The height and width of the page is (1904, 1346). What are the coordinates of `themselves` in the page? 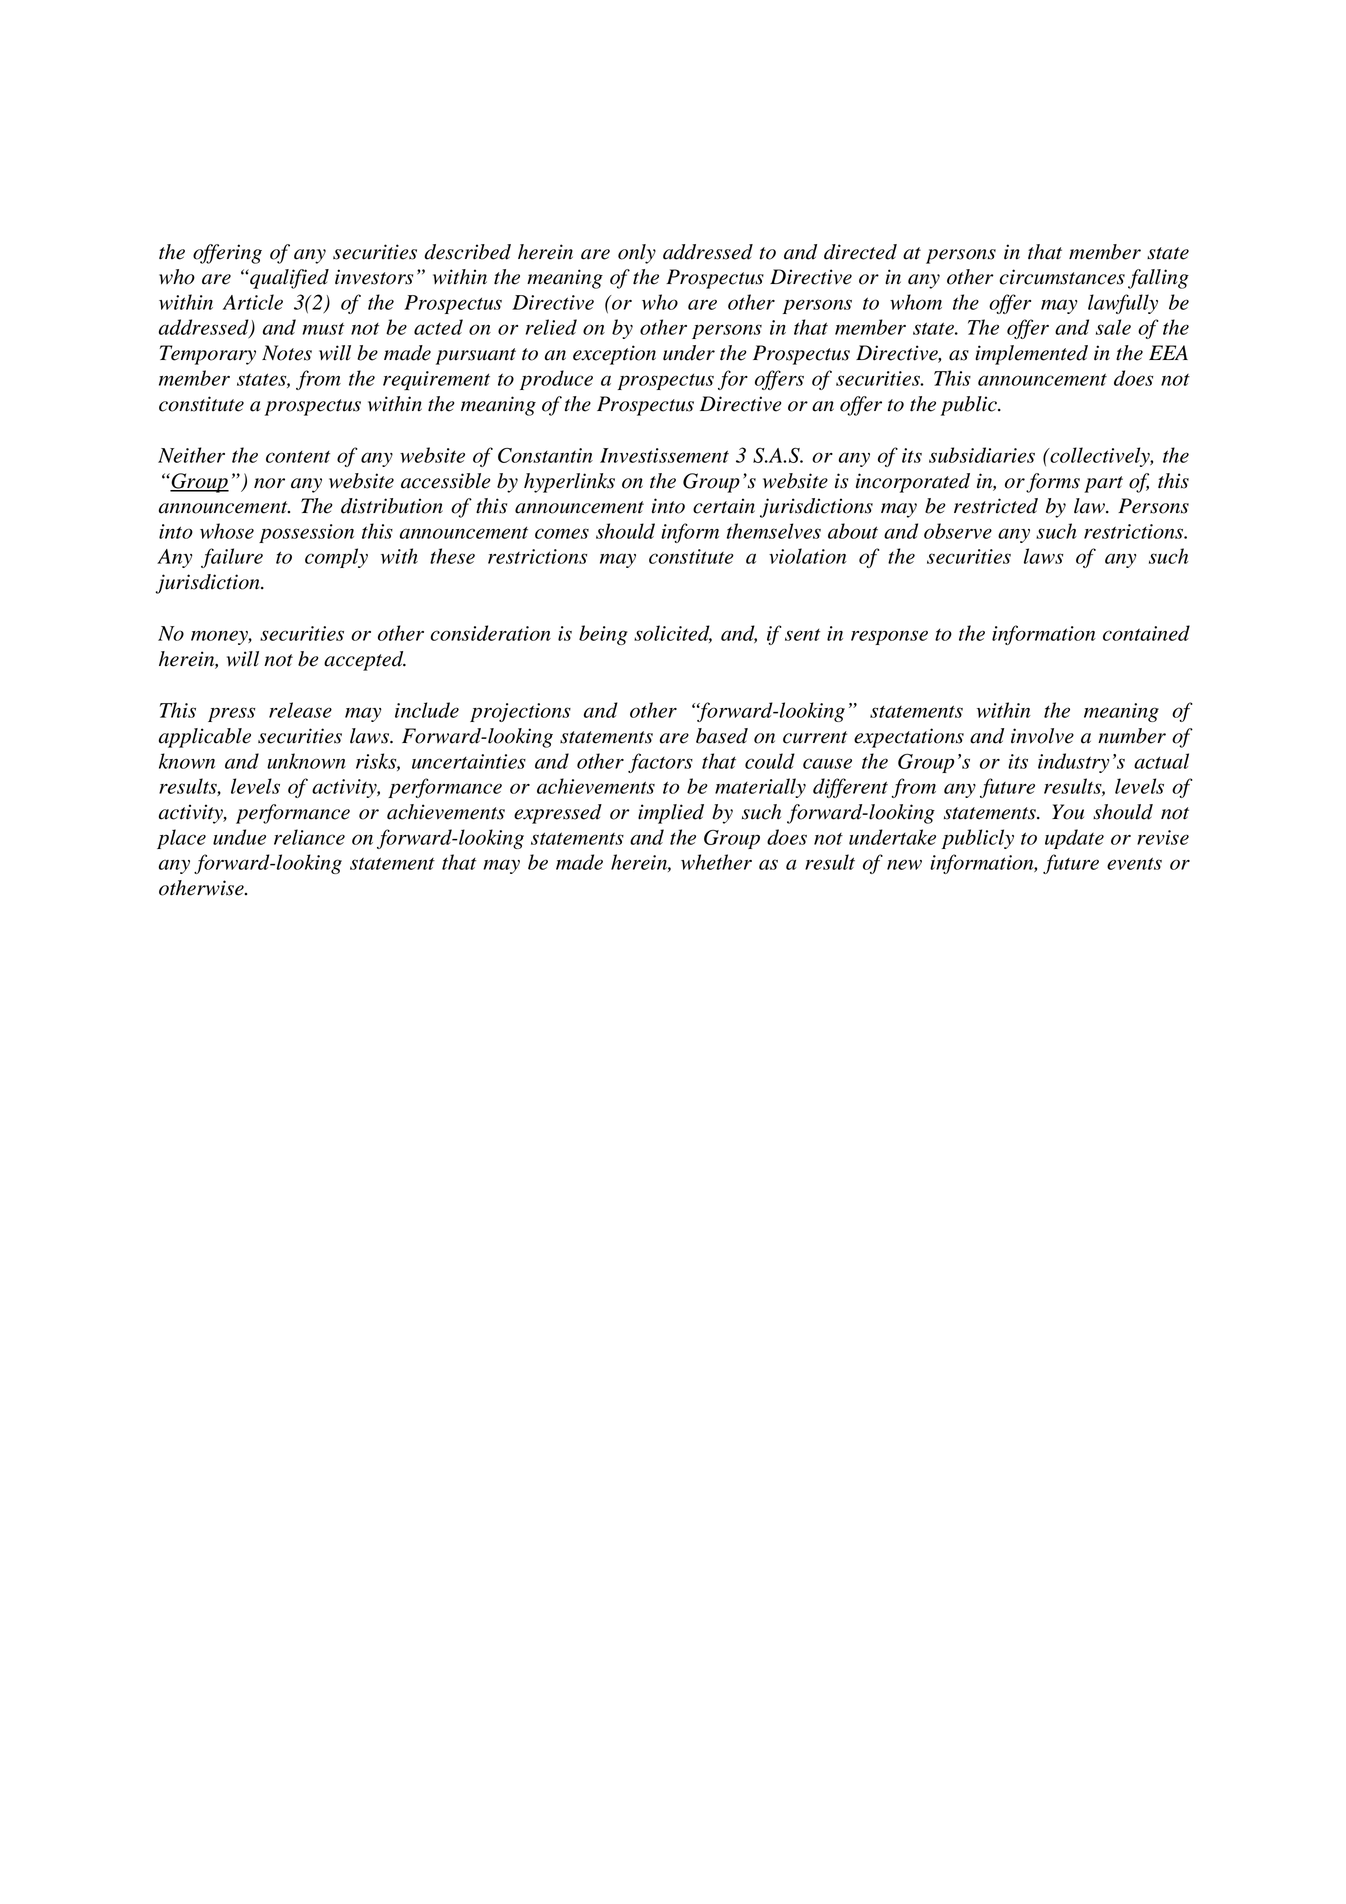 It's located at (774, 531).
